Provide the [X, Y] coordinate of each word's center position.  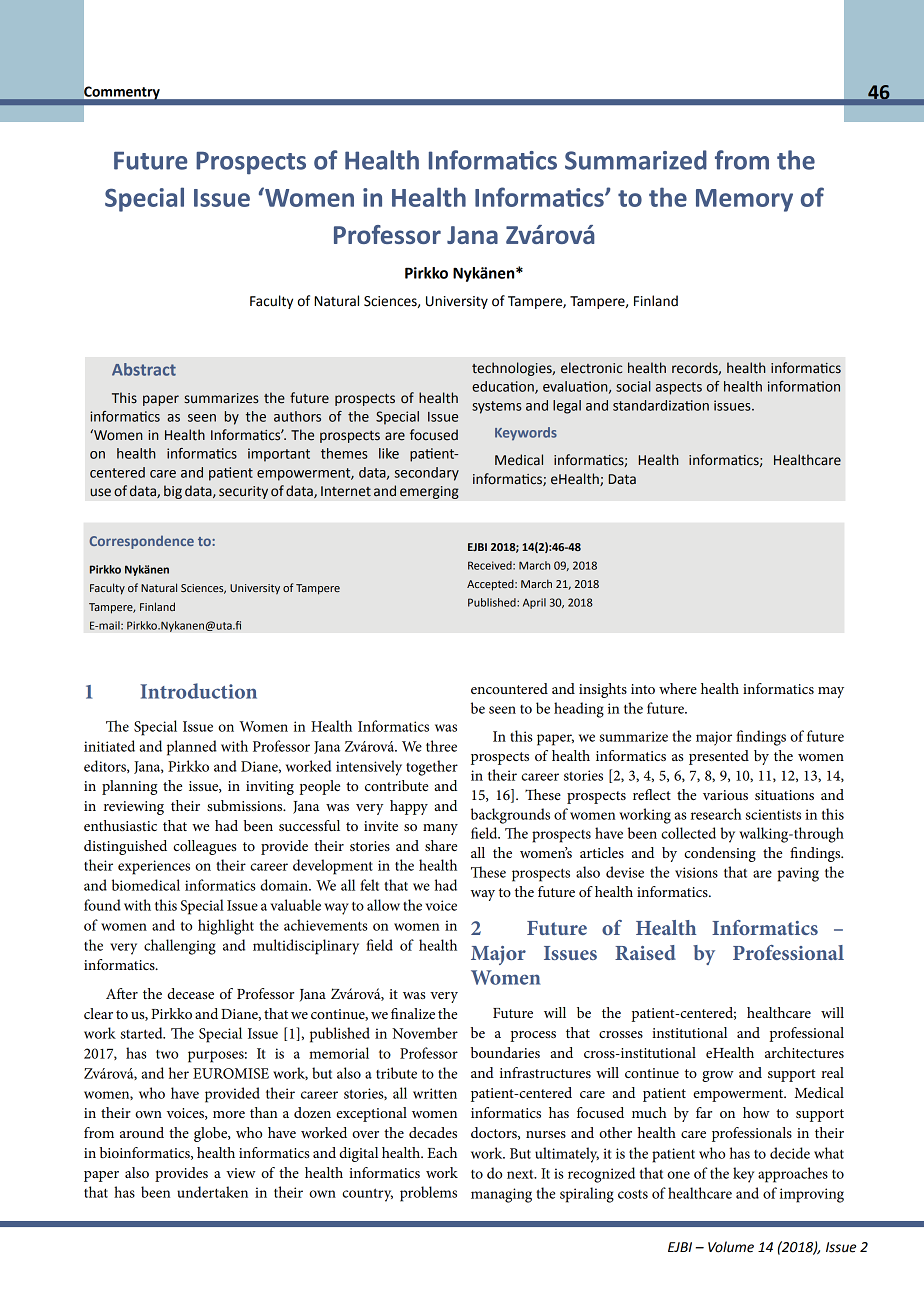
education [504, 387]
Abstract [144, 369]
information [804, 386]
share [441, 845]
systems [497, 407]
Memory [744, 200]
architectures [804, 1052]
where [678, 688]
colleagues [204, 847]
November [425, 1033]
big [173, 492]
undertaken [212, 1192]
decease [190, 993]
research [716, 814]
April [534, 603]
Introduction [198, 691]
